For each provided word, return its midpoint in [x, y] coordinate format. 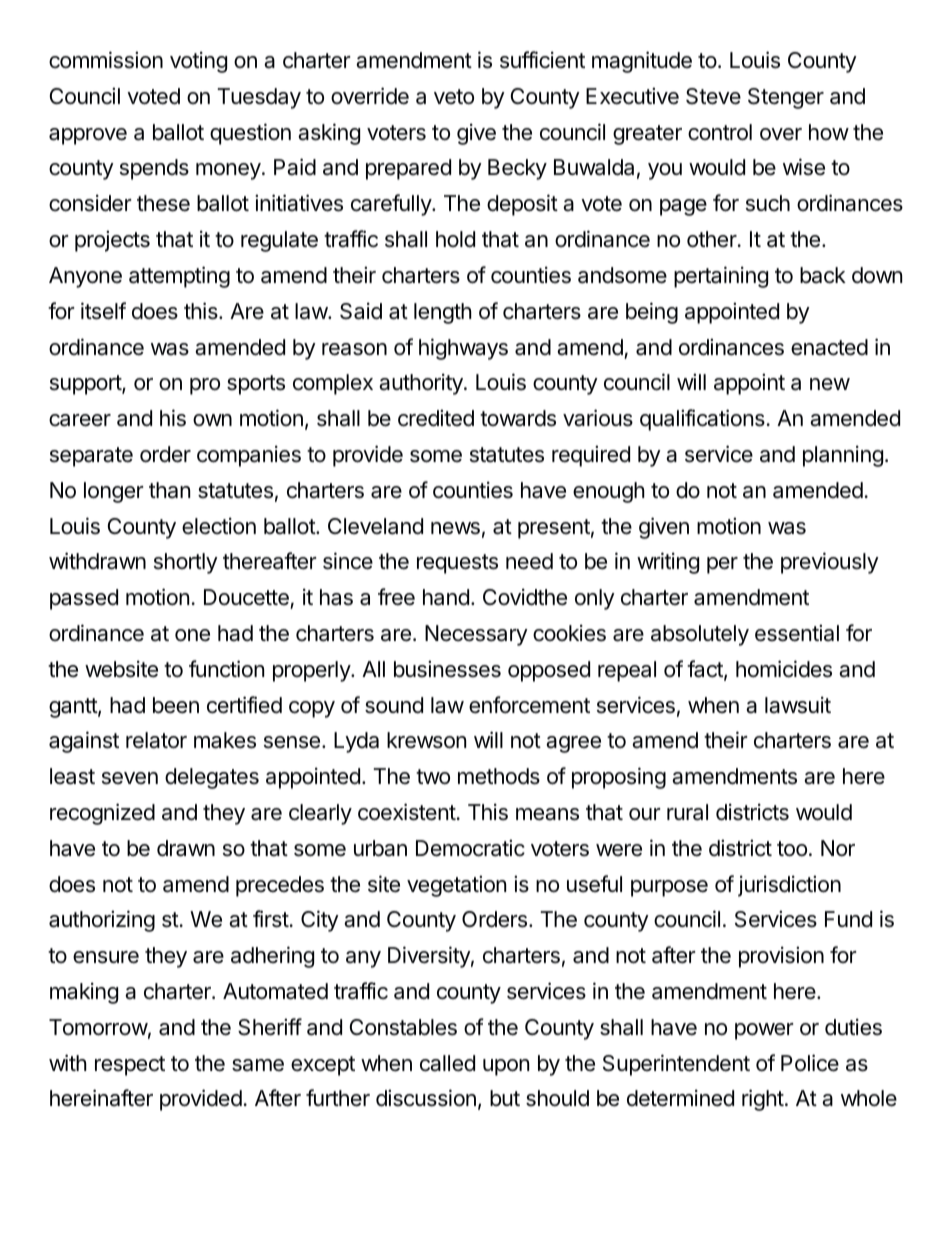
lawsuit [798, 705]
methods [499, 776]
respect [130, 1066]
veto [454, 97]
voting [198, 62]
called [447, 1063]
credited [436, 418]
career [80, 420]
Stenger [786, 98]
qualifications [702, 420]
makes [225, 740]
